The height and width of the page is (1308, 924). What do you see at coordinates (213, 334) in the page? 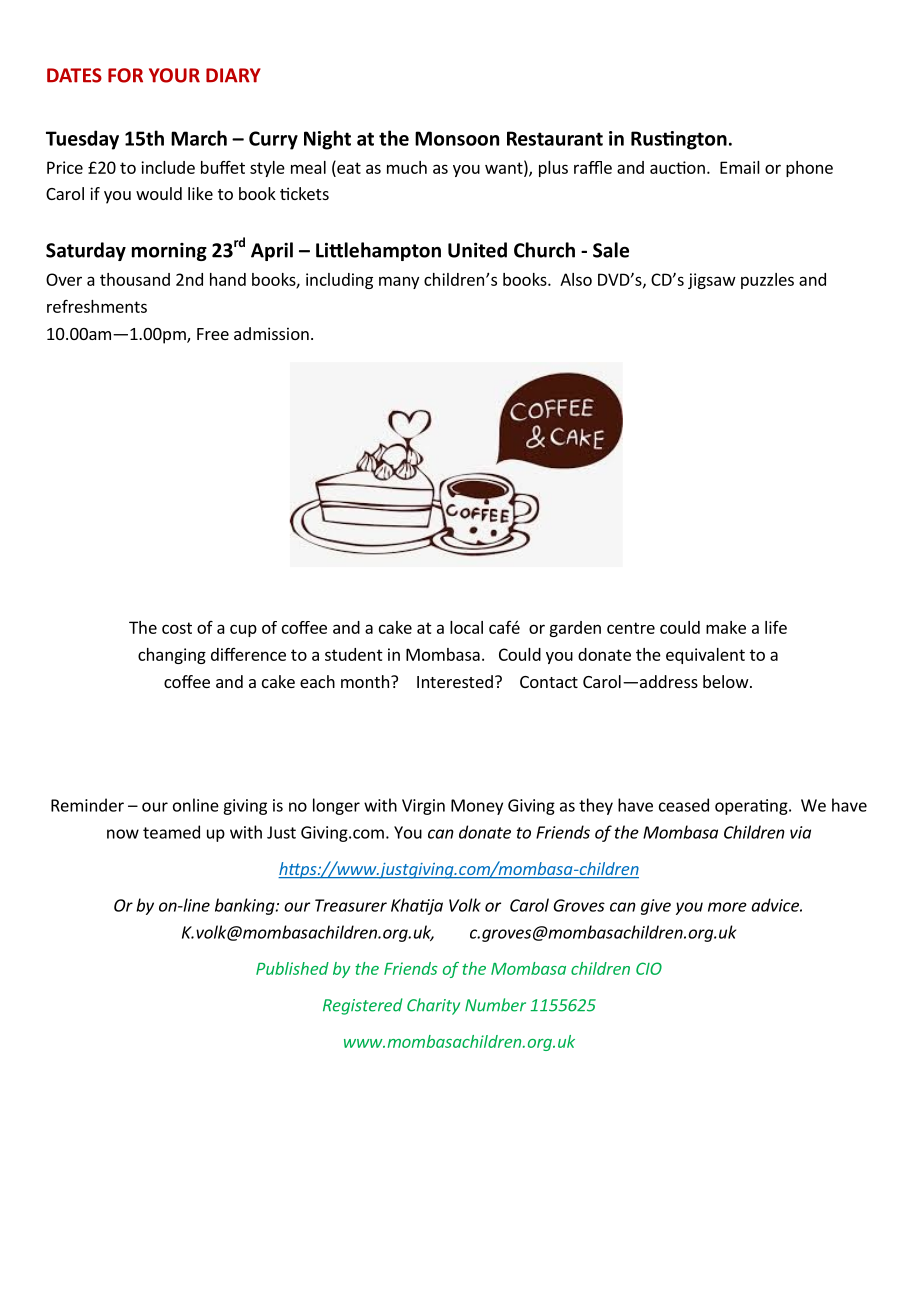
I see `Free` at bounding box center [213, 334].
